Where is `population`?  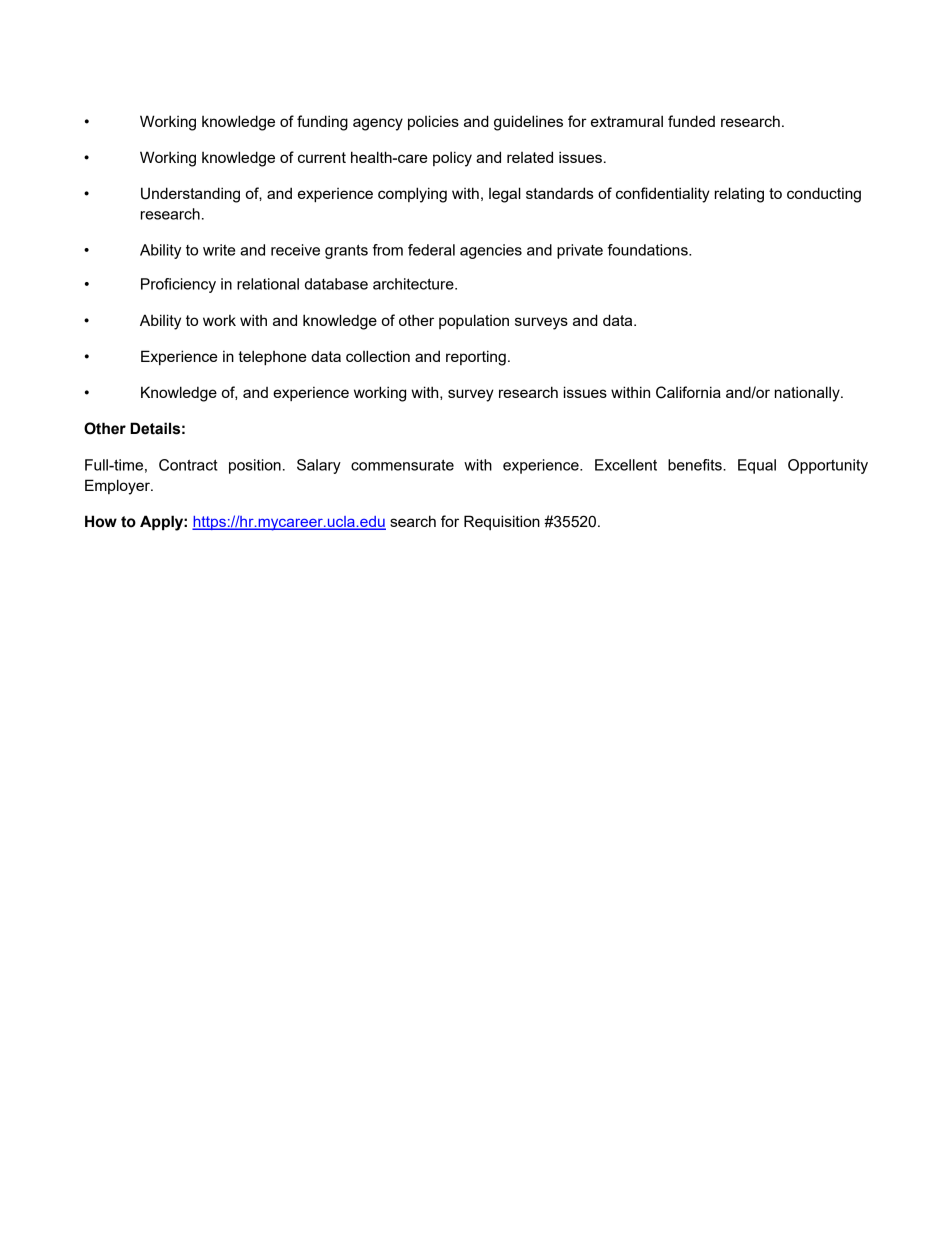 population is located at coordinates (474, 321).
